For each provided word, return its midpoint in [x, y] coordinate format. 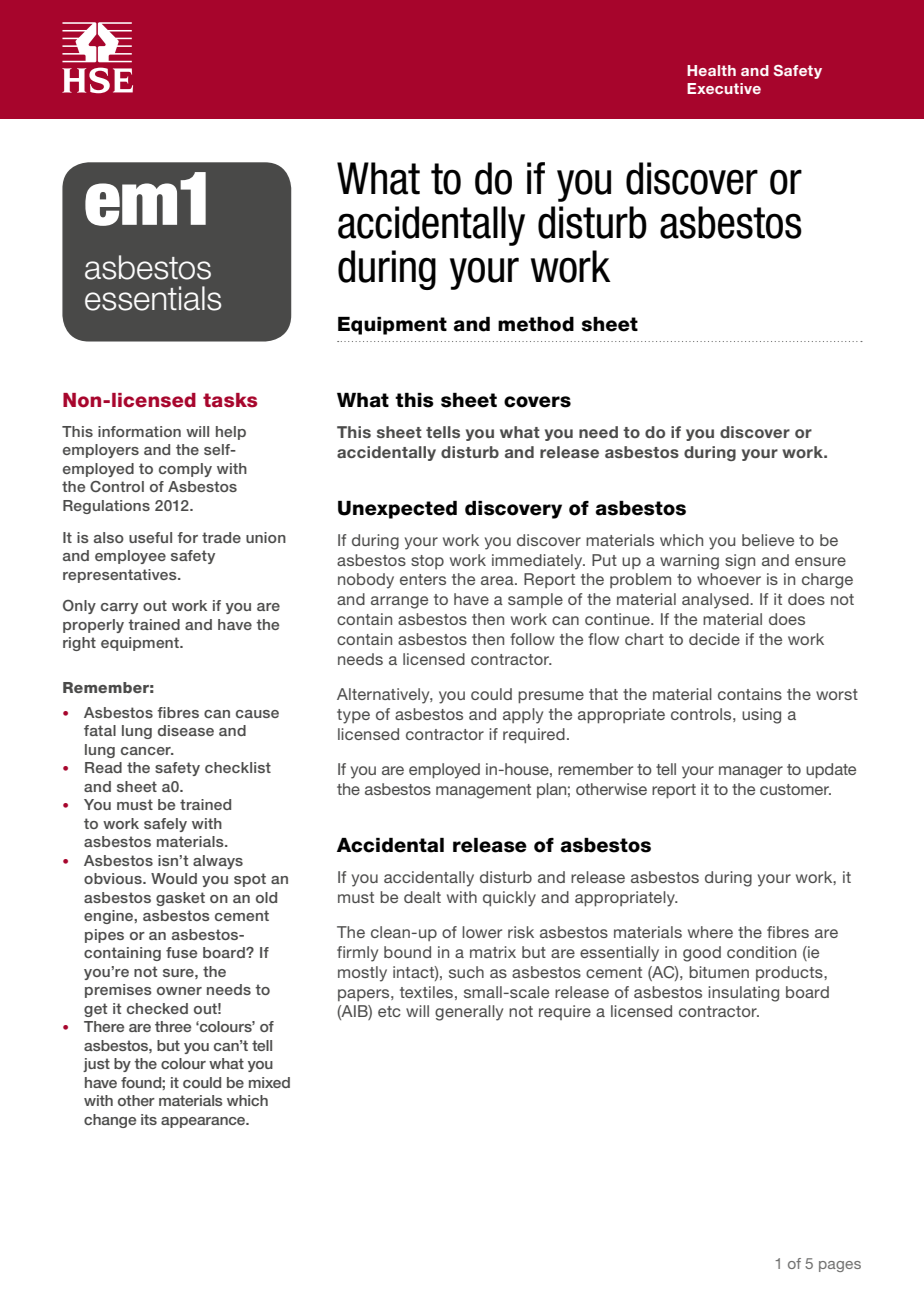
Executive [724, 88]
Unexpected [397, 510]
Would [174, 878]
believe [768, 540]
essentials [153, 298]
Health [711, 70]
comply [185, 470]
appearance [204, 1122]
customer [795, 789]
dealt [422, 897]
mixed [269, 1082]
